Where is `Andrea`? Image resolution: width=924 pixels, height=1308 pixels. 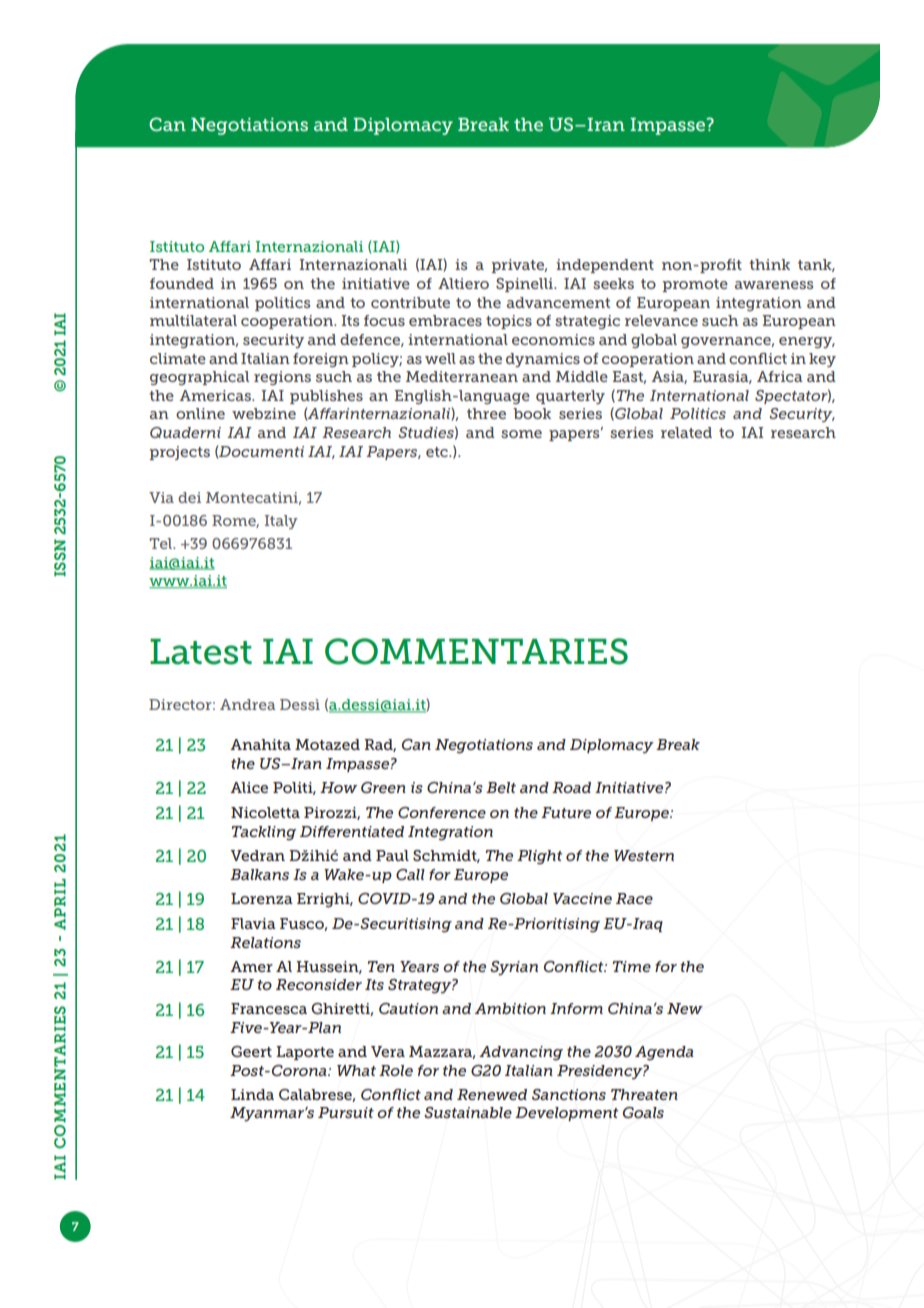
Andrea is located at coordinates (248, 704).
